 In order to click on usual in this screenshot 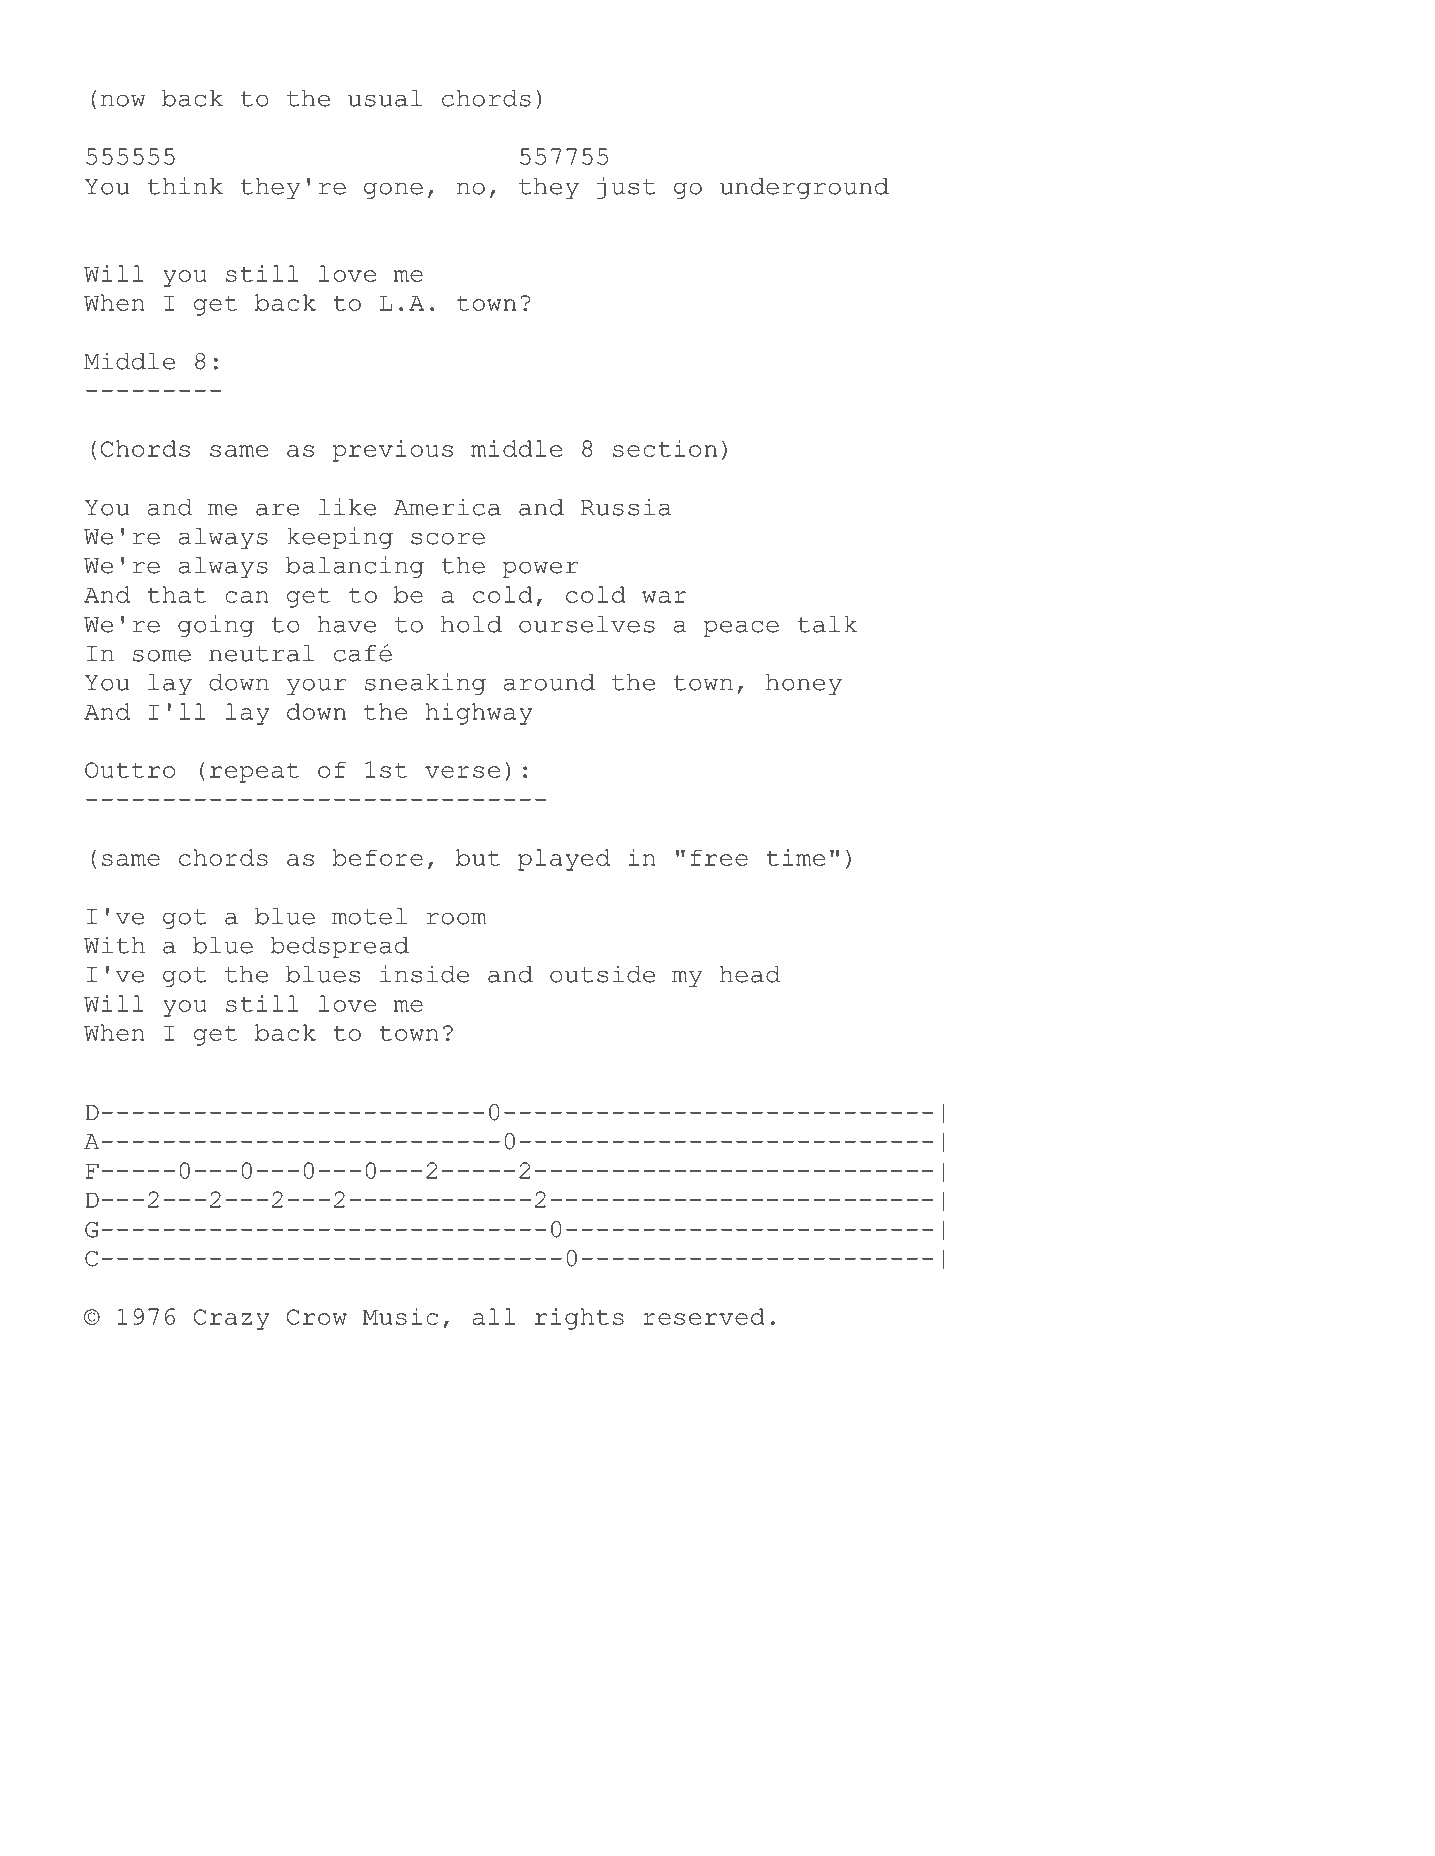, I will do `click(385, 98)`.
